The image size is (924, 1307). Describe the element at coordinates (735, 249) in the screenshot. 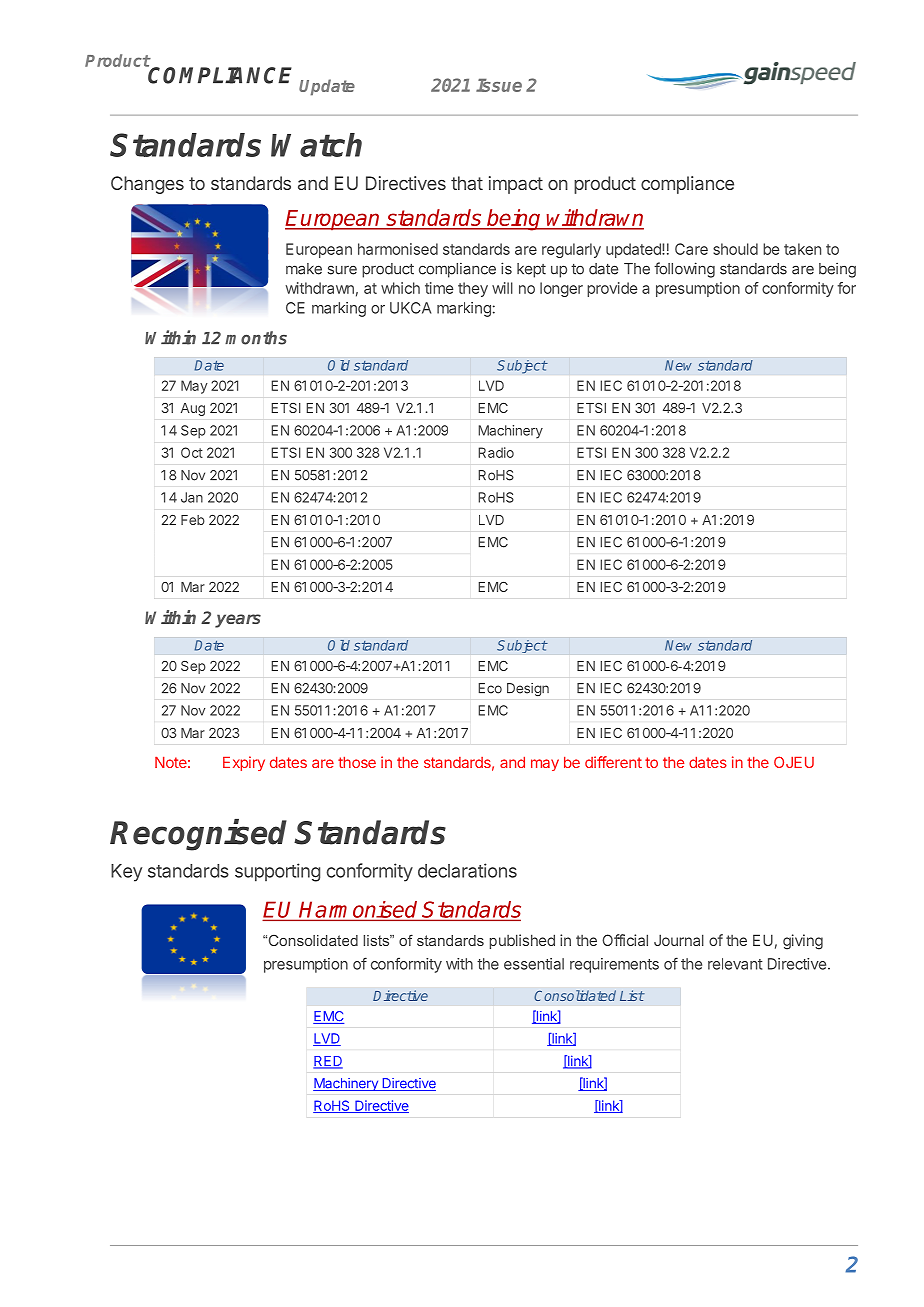

I see `should` at that location.
